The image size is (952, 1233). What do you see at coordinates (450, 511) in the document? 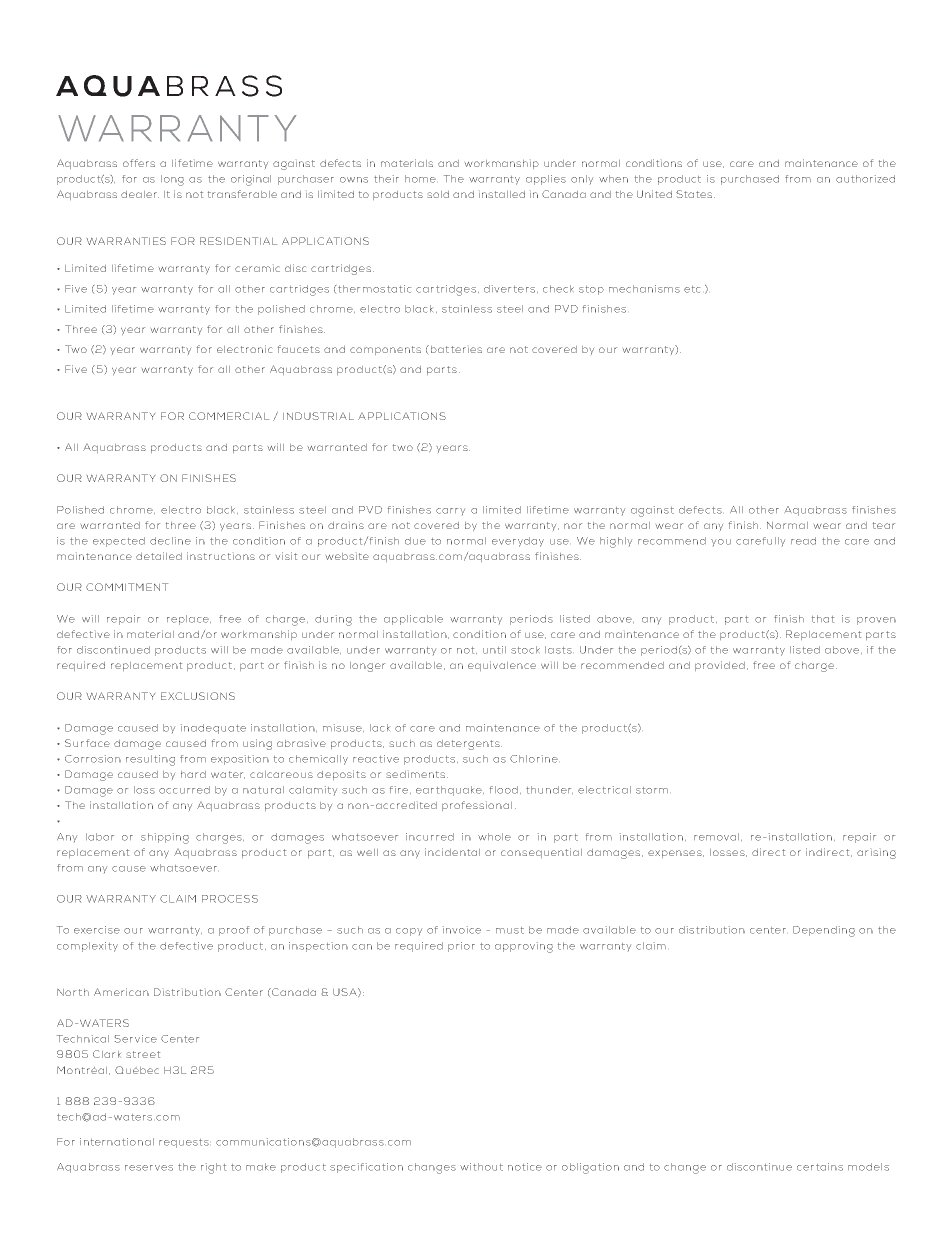
I see `carry` at bounding box center [450, 511].
